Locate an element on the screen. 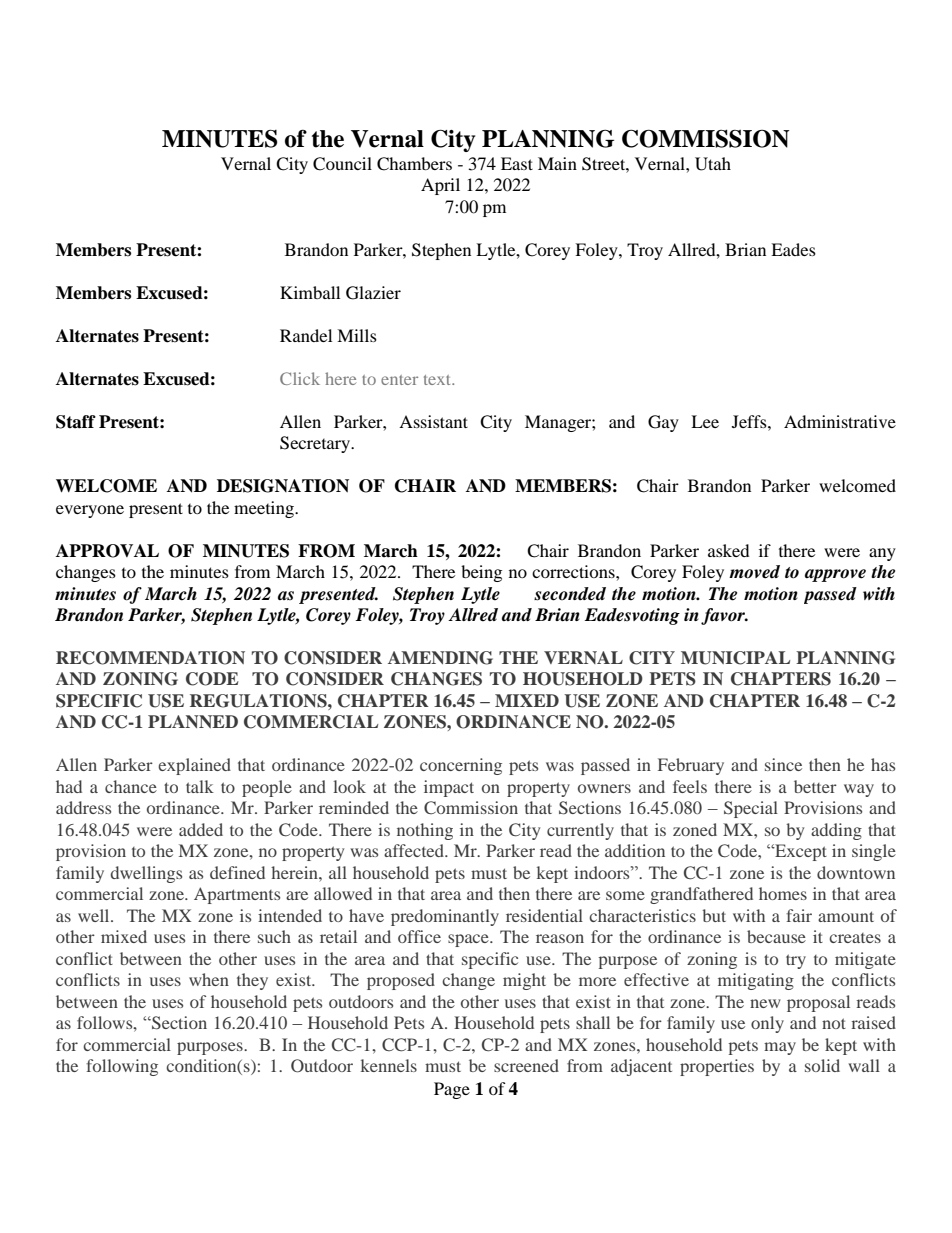  RECOMMENDATION is located at coordinates (150, 658).
